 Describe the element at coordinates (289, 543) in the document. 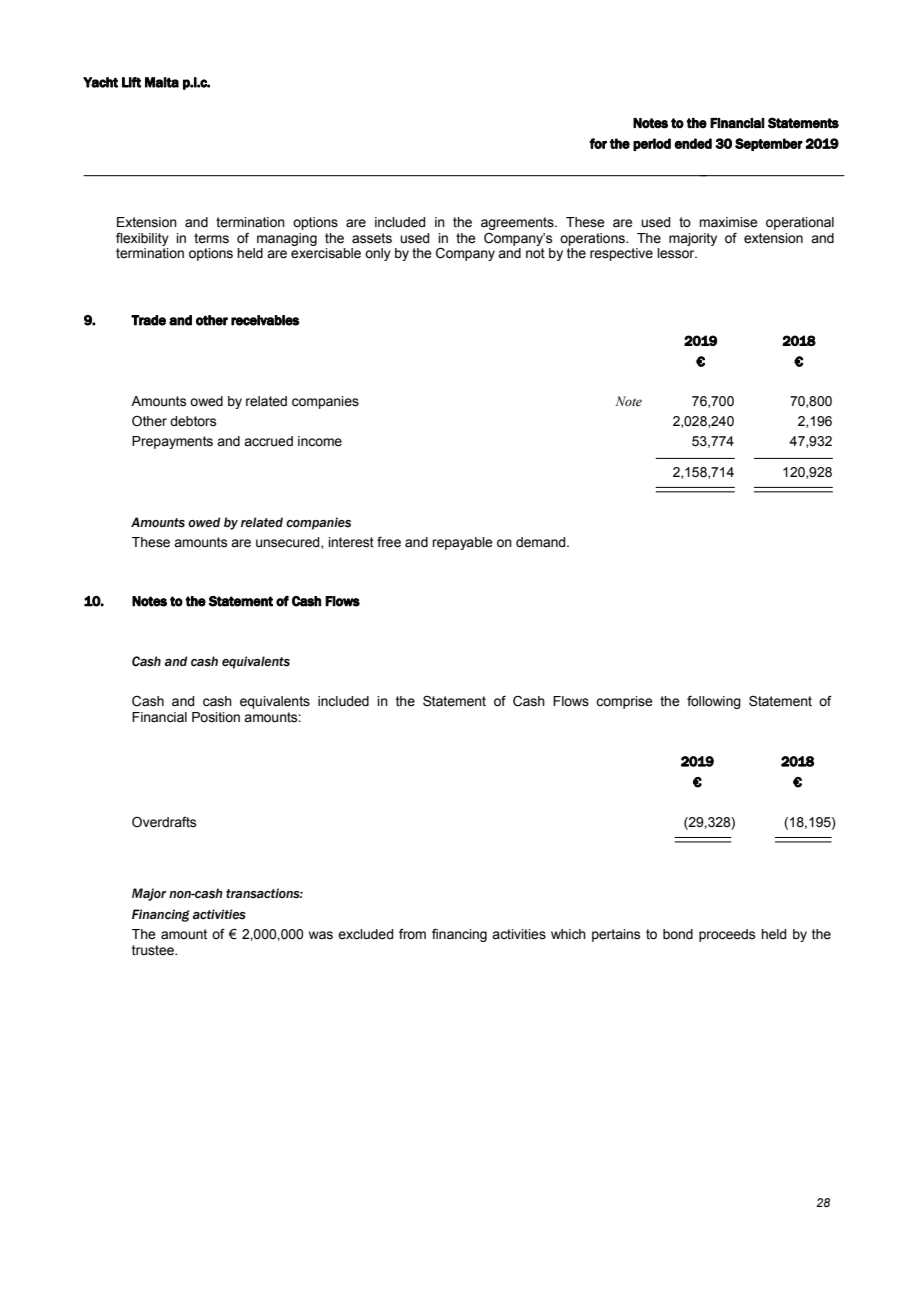

I see `unsecured` at that location.
